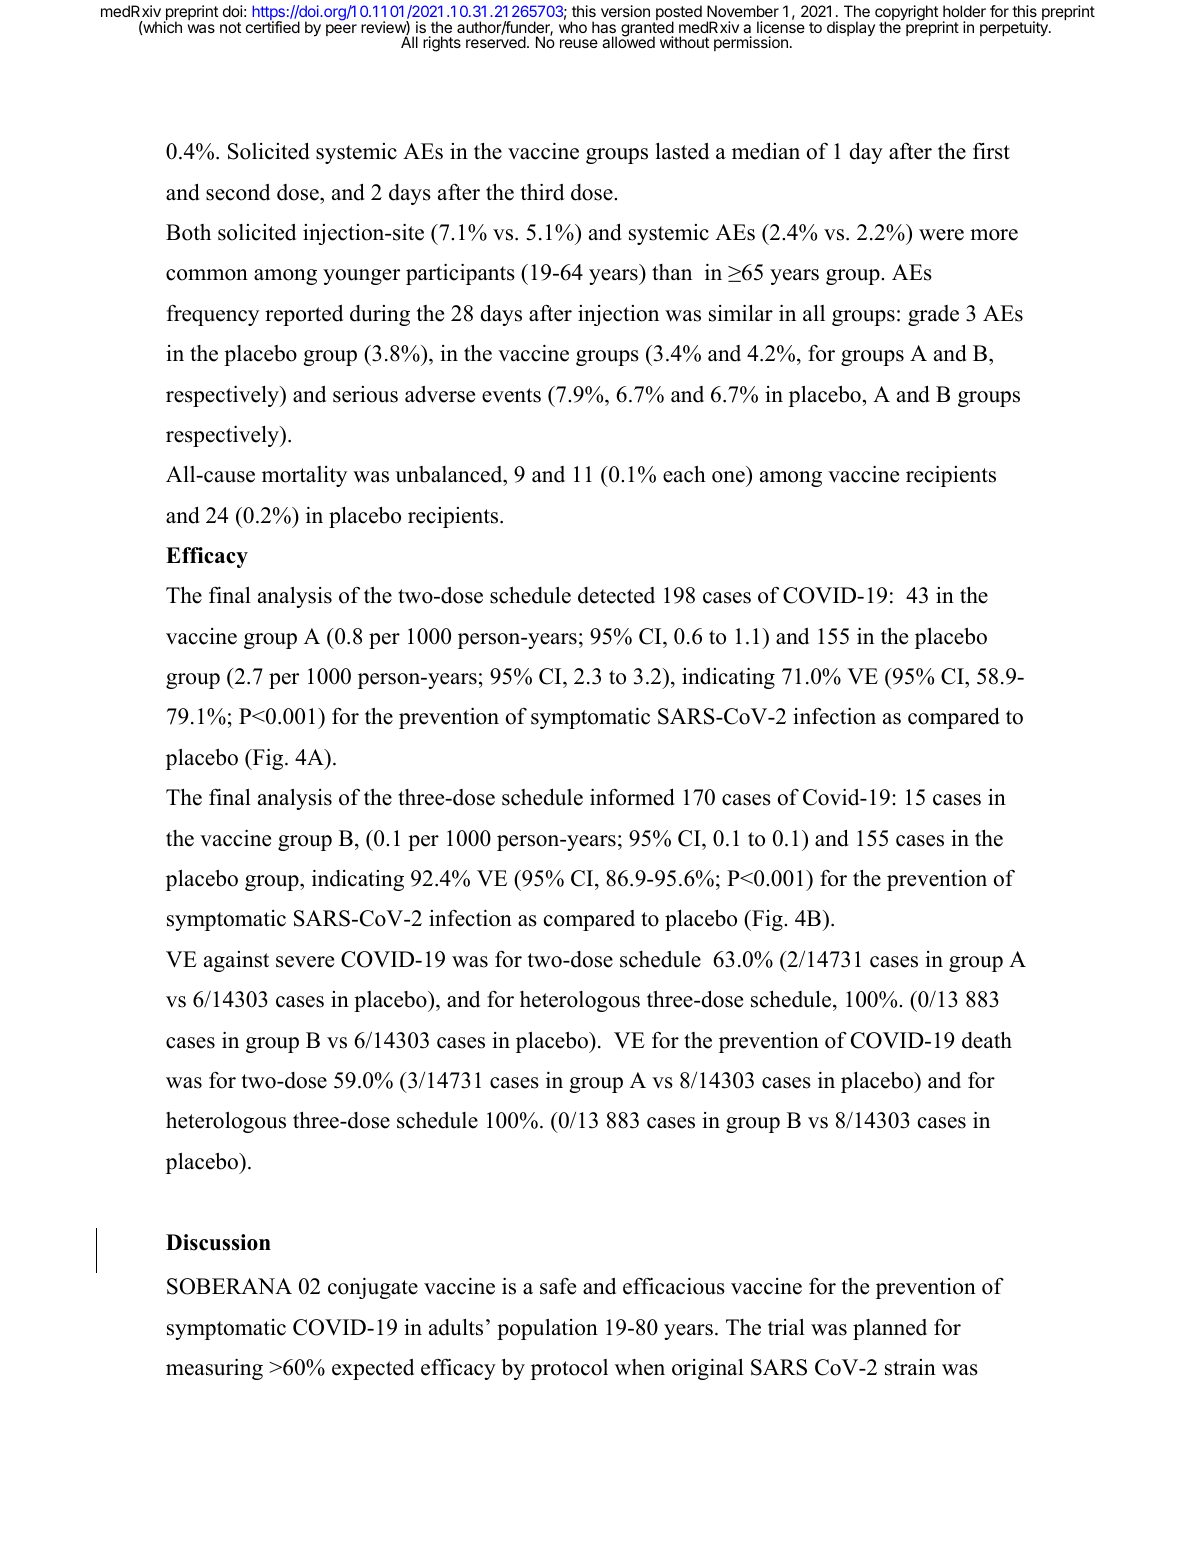  What do you see at coordinates (579, 43) in the screenshot?
I see `reuse` at bounding box center [579, 43].
